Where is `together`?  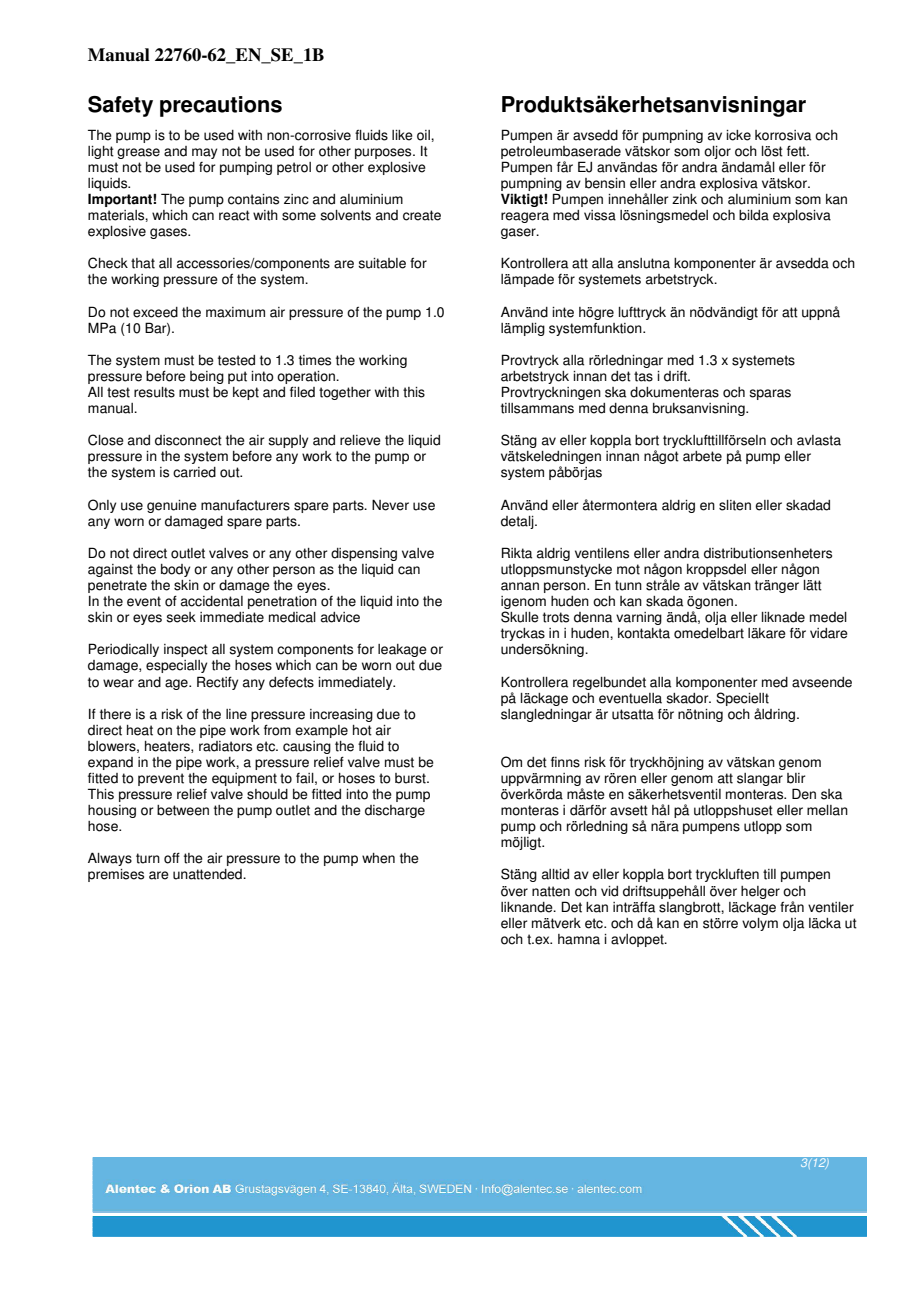
together is located at coordinates (345, 393).
